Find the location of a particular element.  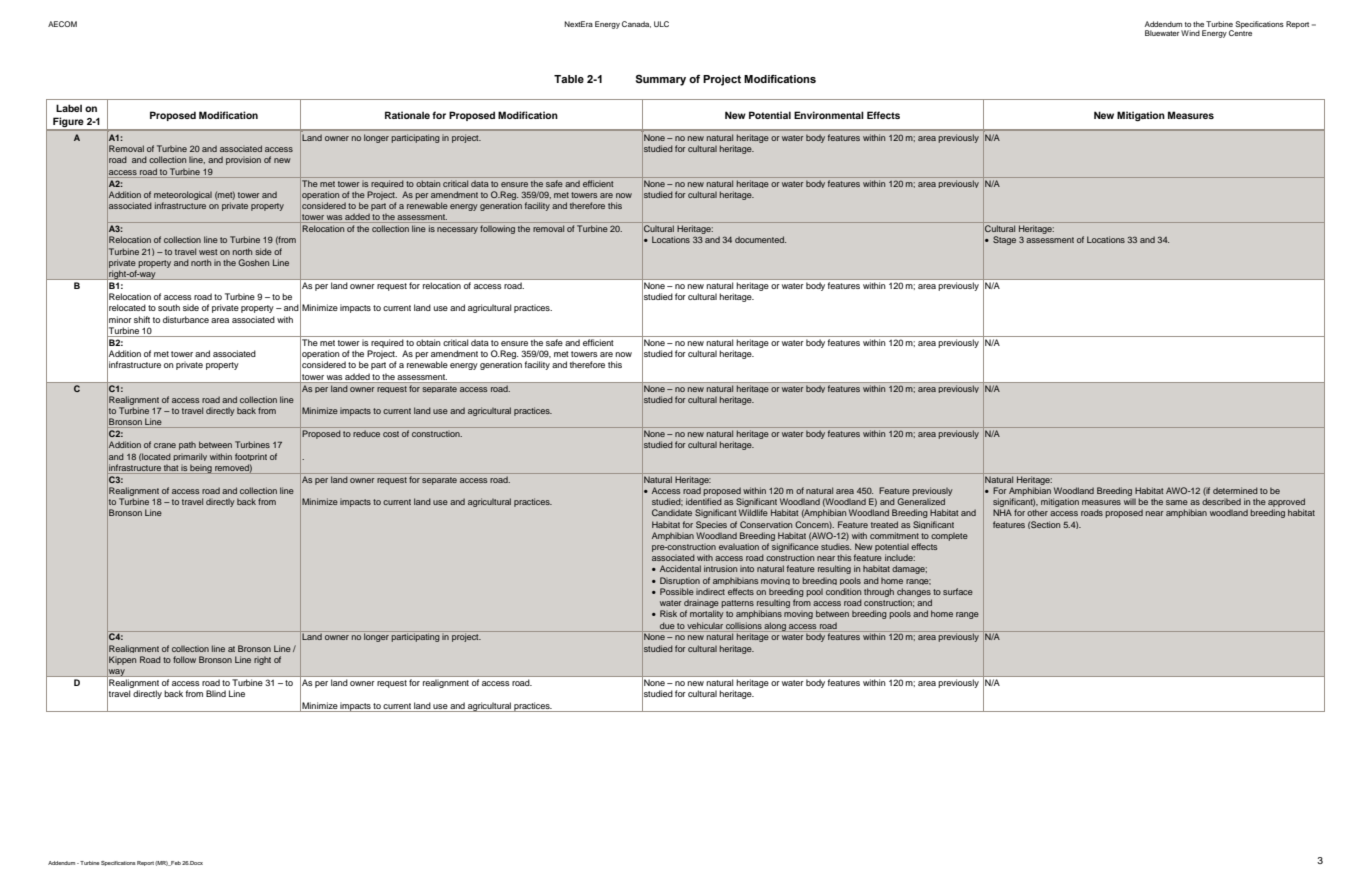

Label is located at coordinates (69, 108).
